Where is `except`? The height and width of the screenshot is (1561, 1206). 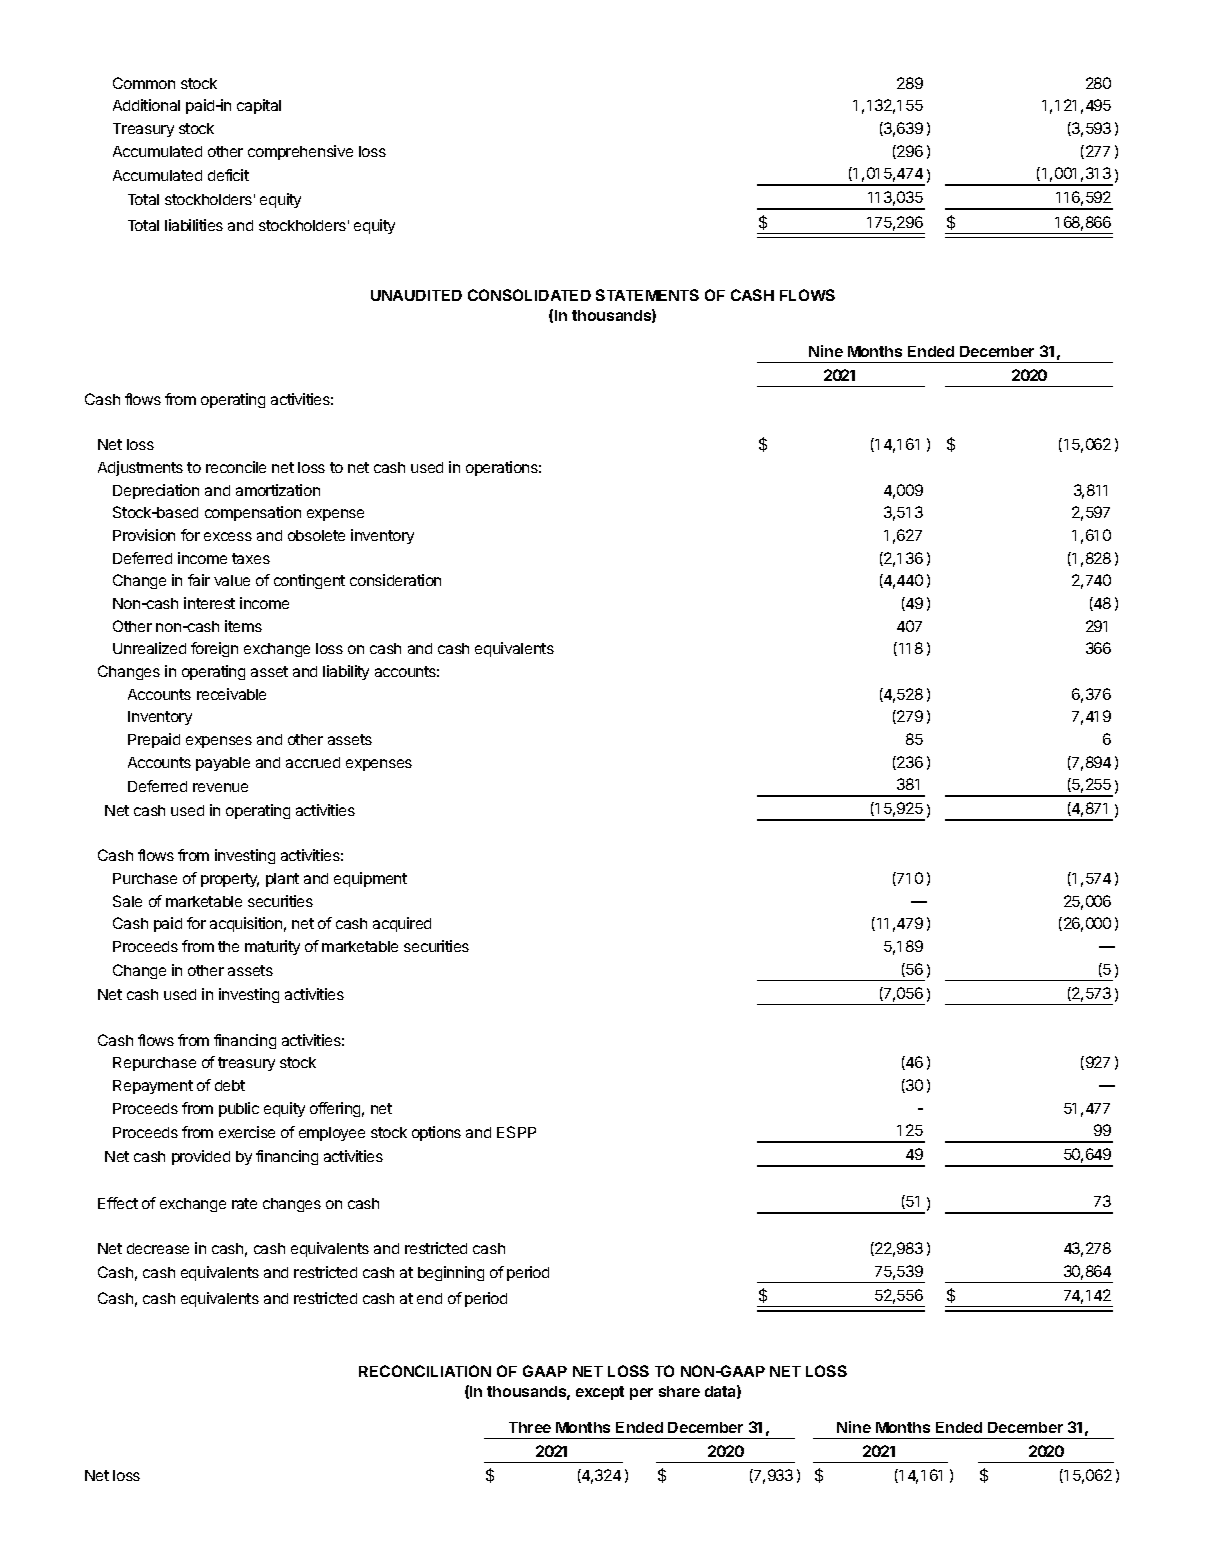 except is located at coordinates (600, 1393).
